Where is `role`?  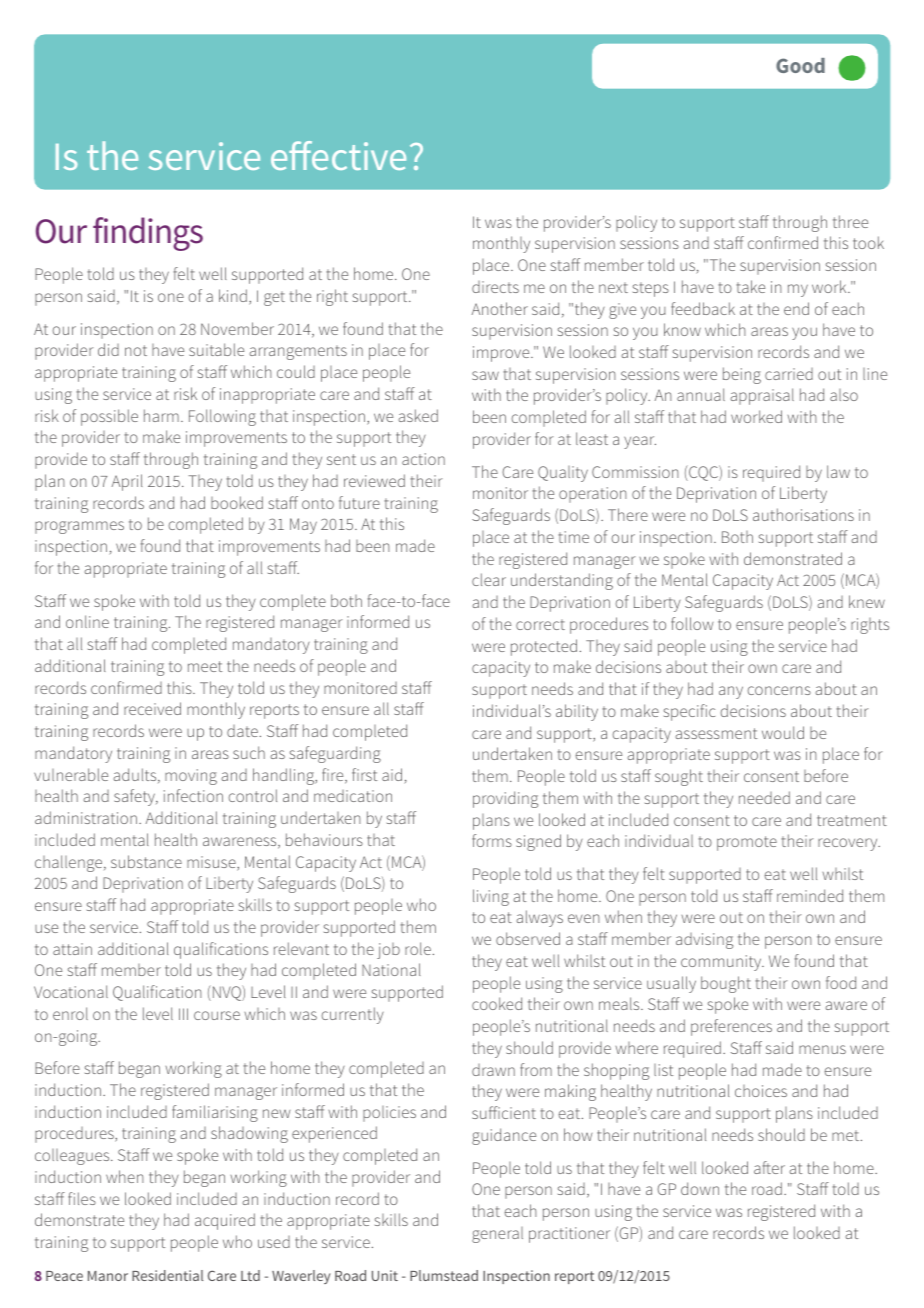 role is located at coordinates (418, 948).
